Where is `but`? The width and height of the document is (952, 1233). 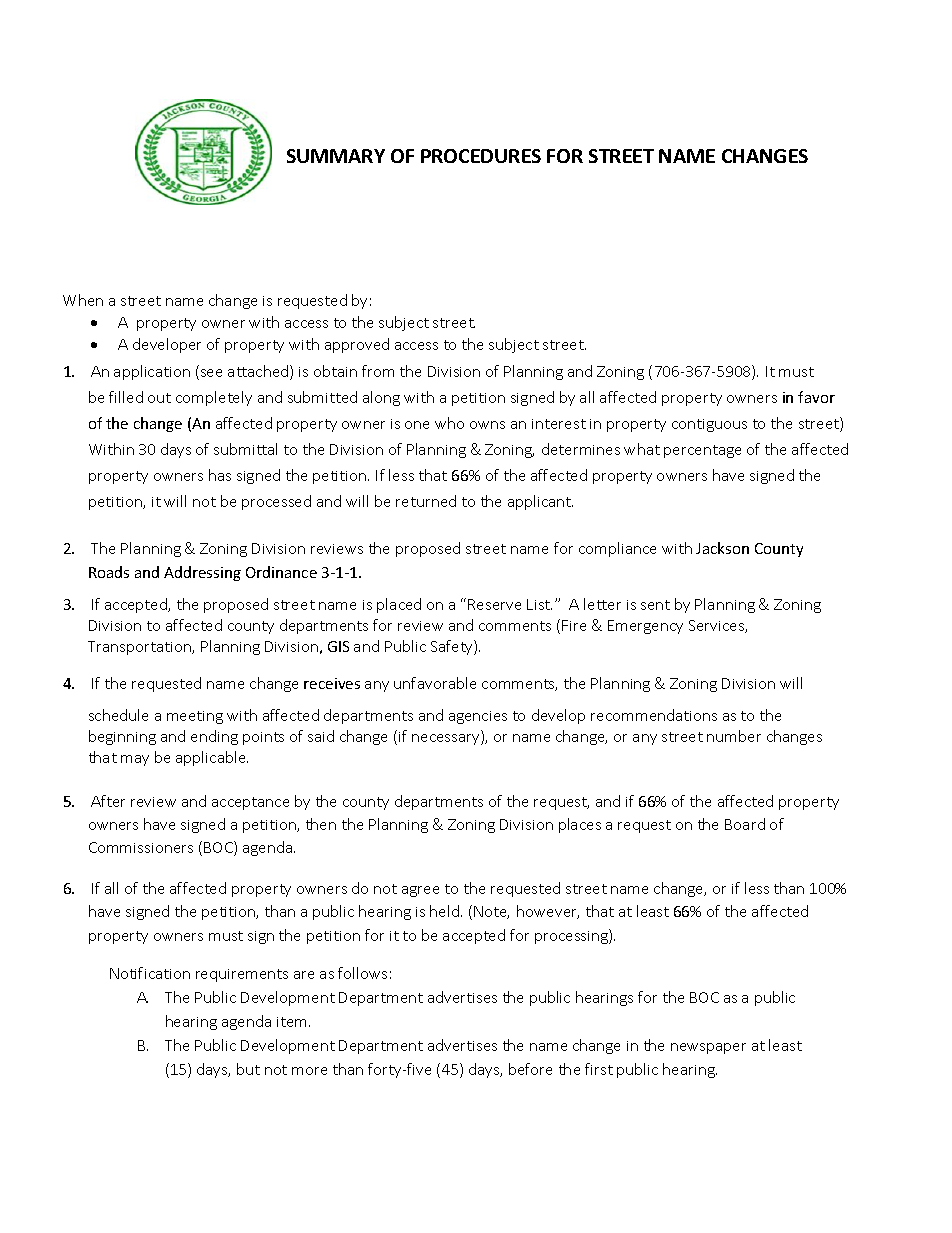
but is located at coordinates (248, 1069).
